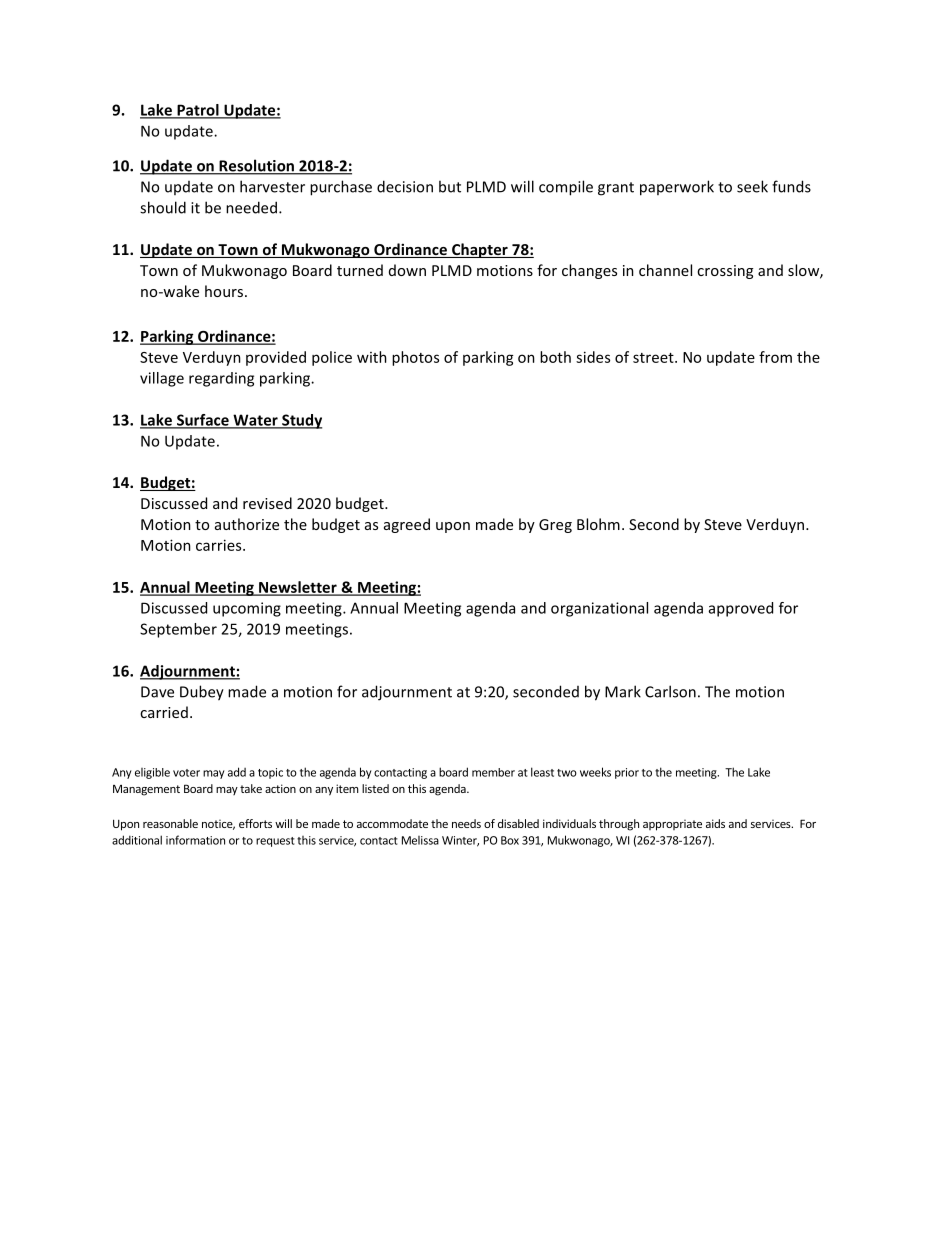 The height and width of the screenshot is (1233, 952). I want to click on aids, so click(715, 823).
